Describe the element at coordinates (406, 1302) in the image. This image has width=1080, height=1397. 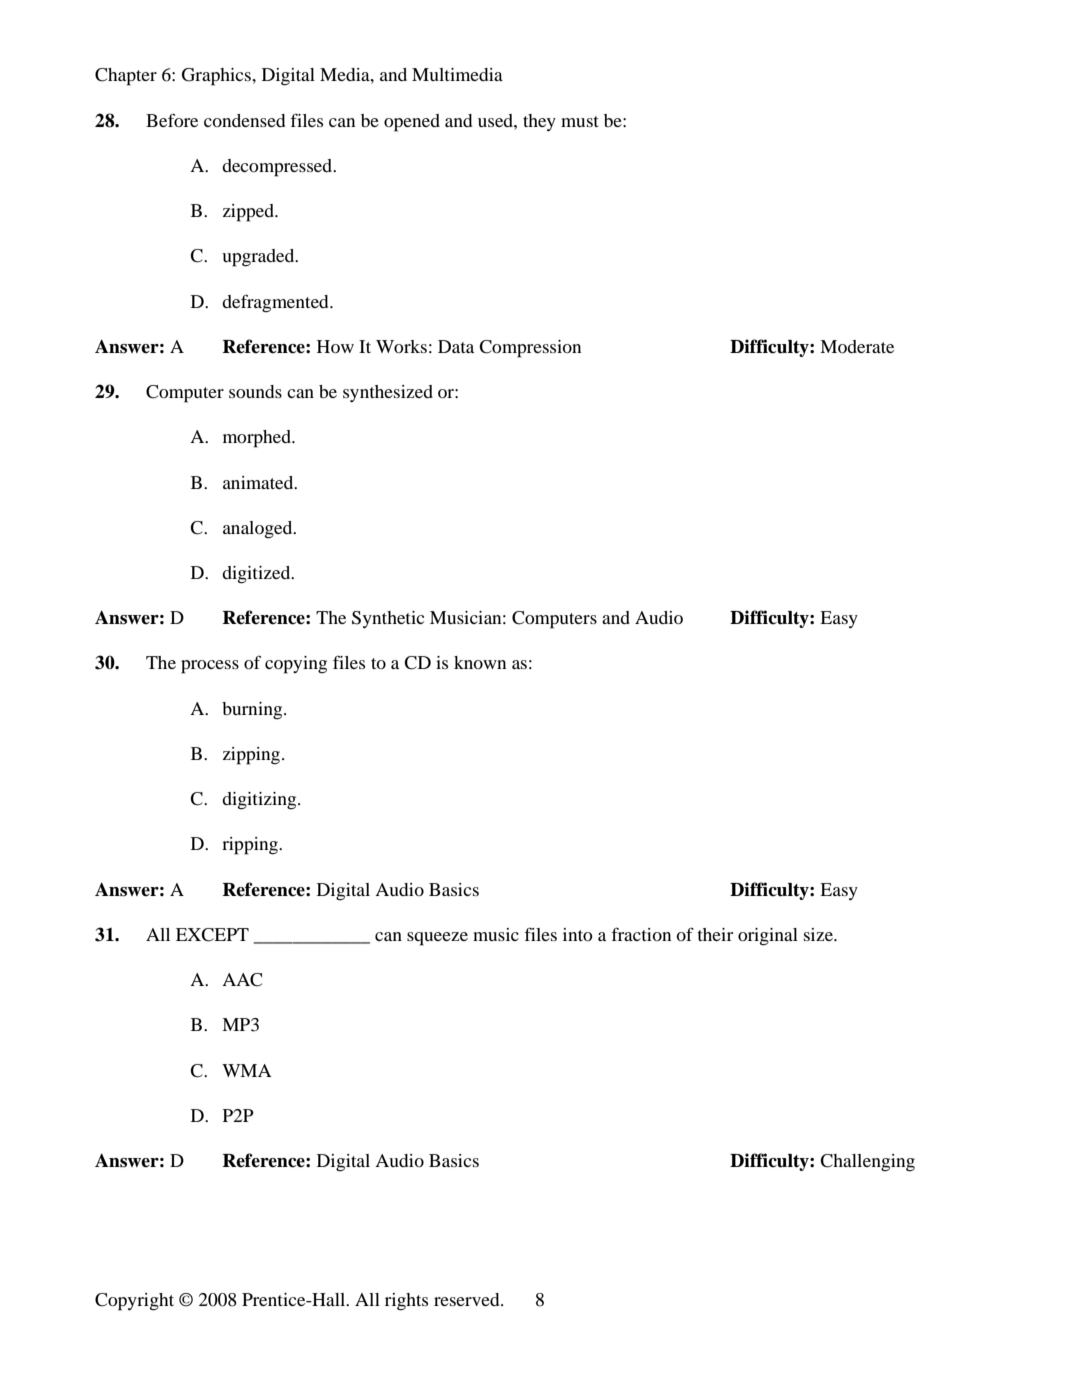
I see `rights` at that location.
